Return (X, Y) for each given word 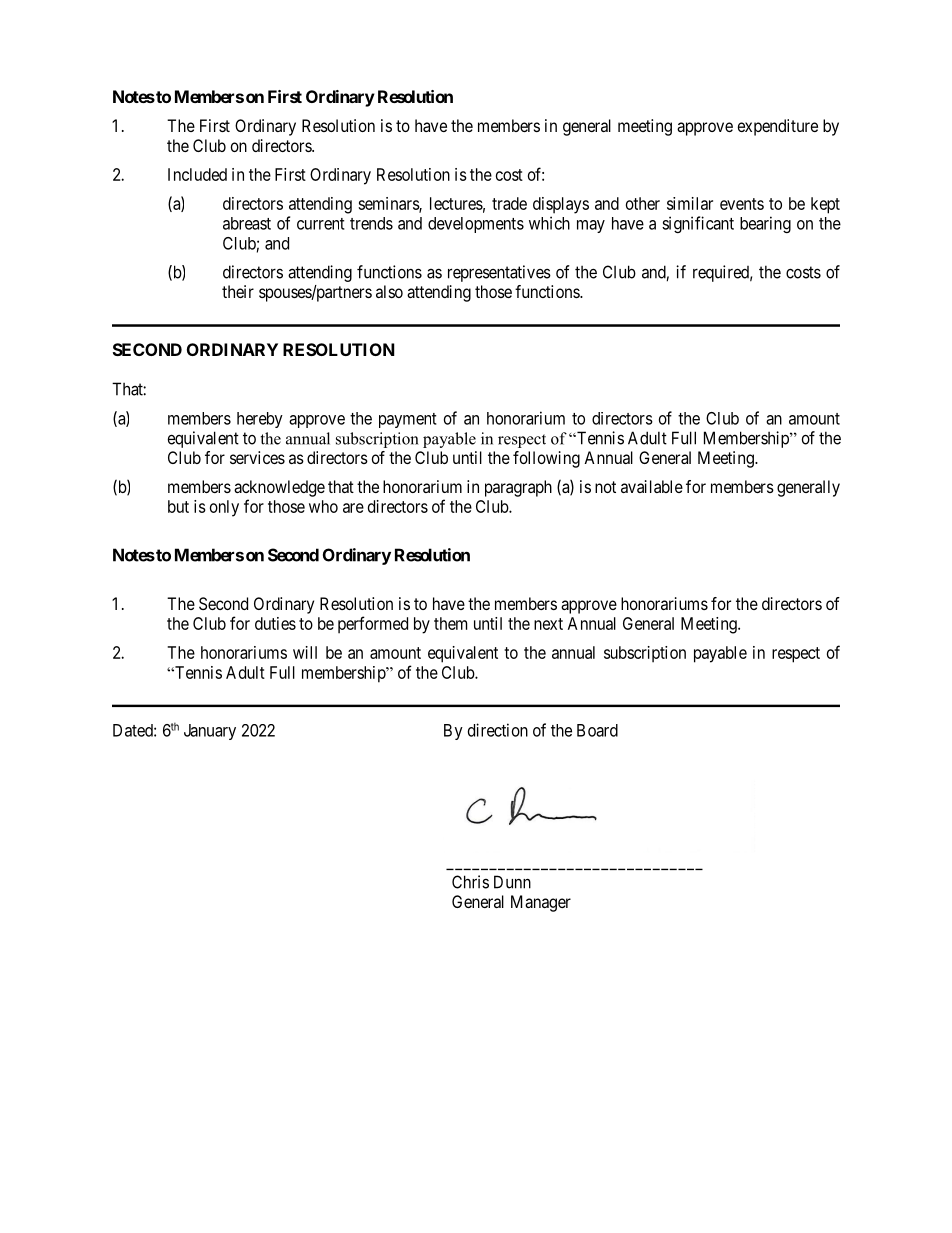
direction (498, 730)
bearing (765, 224)
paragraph (518, 488)
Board (597, 730)
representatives (499, 273)
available (652, 486)
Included (197, 174)
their (238, 291)
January (210, 732)
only (224, 508)
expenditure (778, 127)
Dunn (512, 882)
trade (509, 203)
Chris (470, 882)
